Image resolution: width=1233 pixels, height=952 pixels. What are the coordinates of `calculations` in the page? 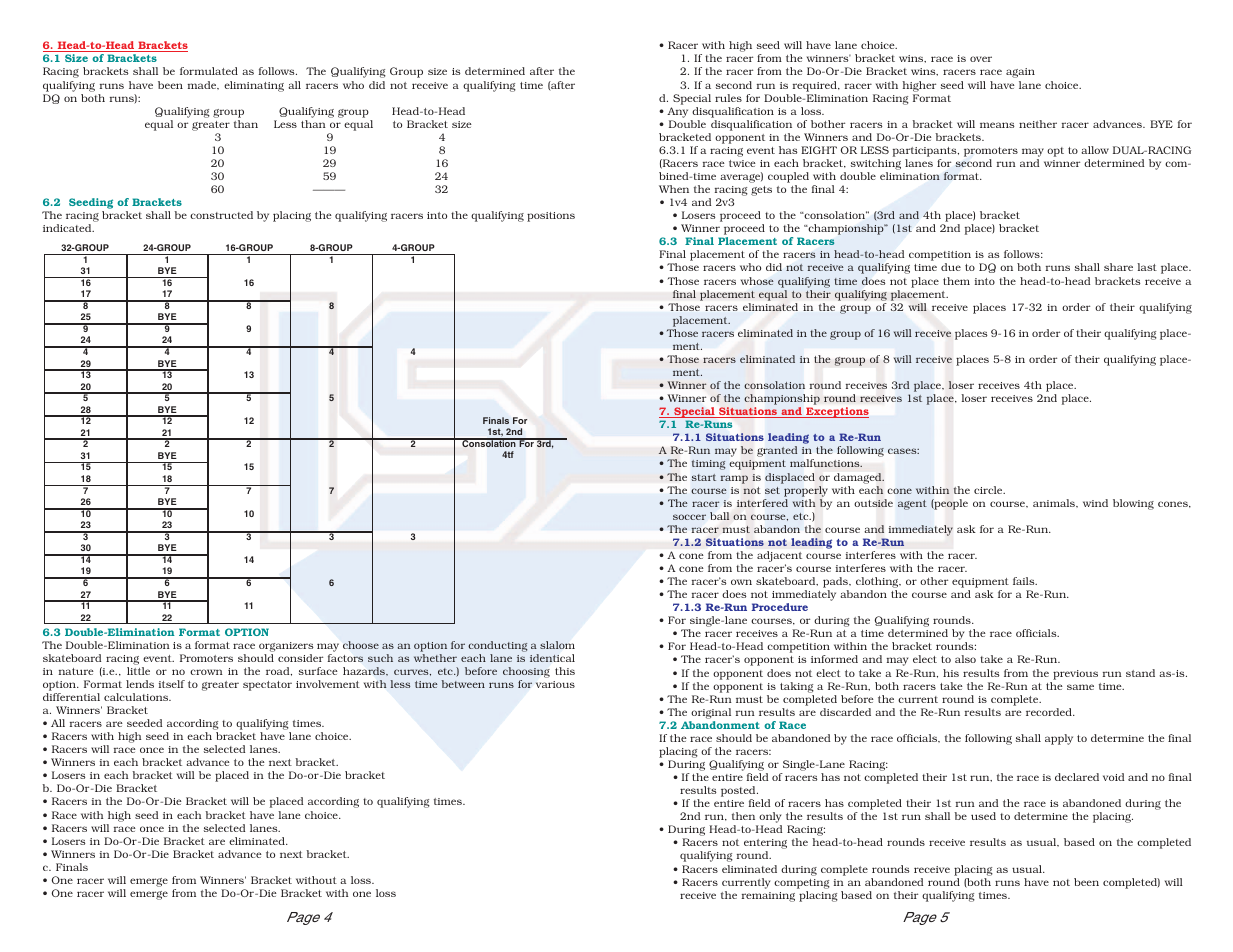 It's located at (137, 697).
